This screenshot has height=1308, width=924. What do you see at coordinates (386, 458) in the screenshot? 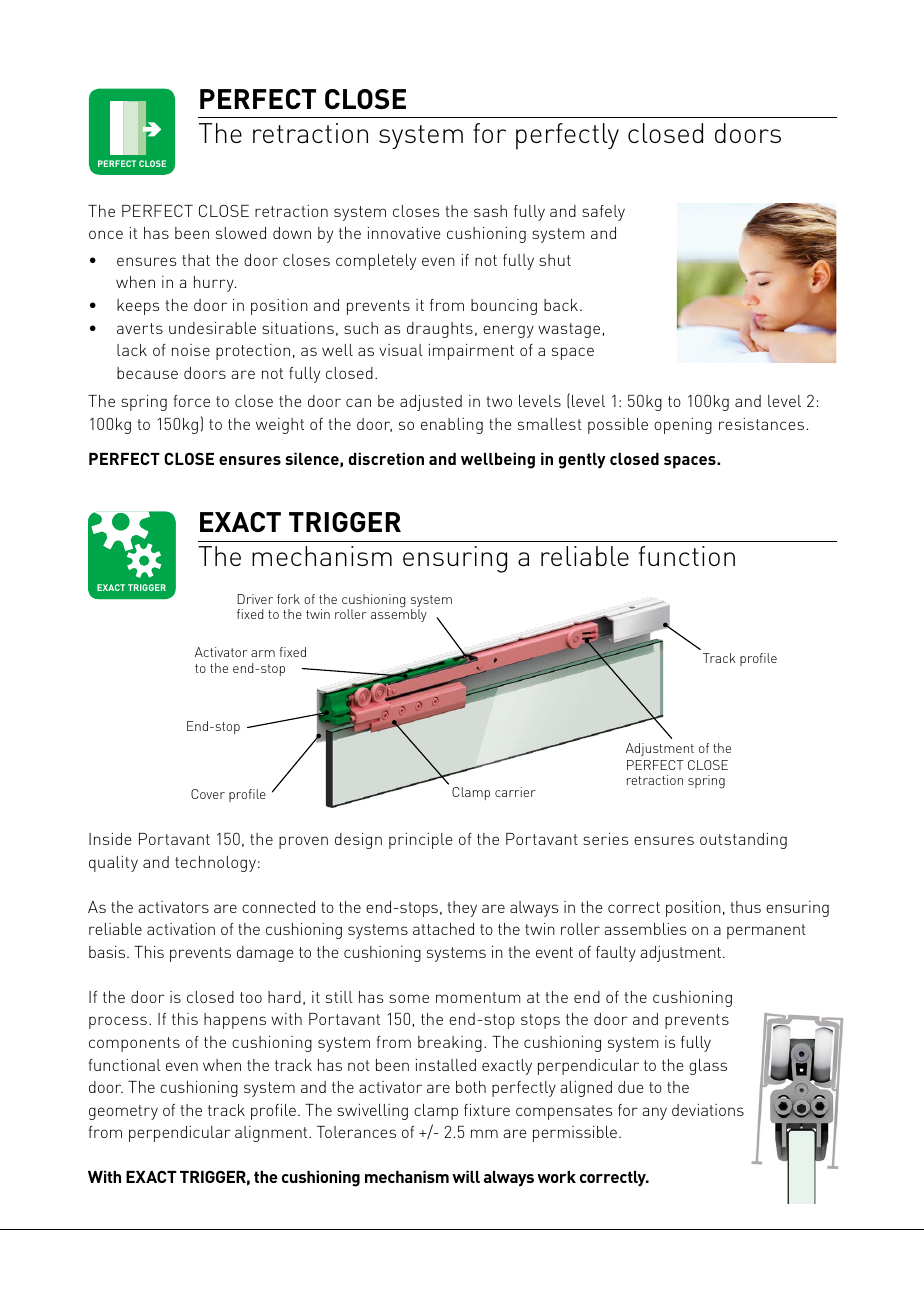
I see `discretion` at bounding box center [386, 458].
